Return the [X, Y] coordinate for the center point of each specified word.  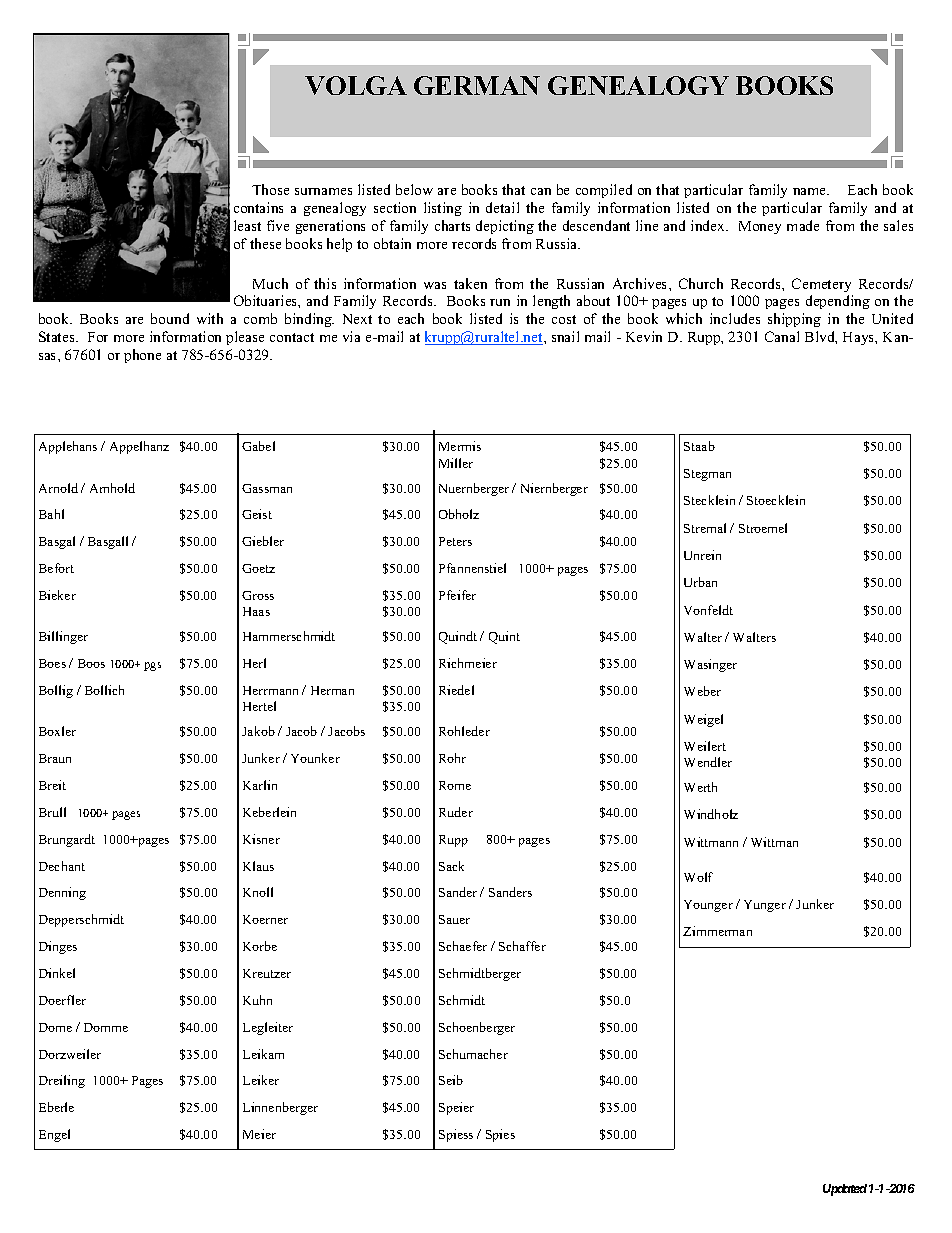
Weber [702, 691]
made [803, 225]
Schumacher [473, 1054]
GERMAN [477, 85]
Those [270, 189]
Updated [845, 1190]
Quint [504, 637]
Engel [54, 1135]
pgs [152, 666]
